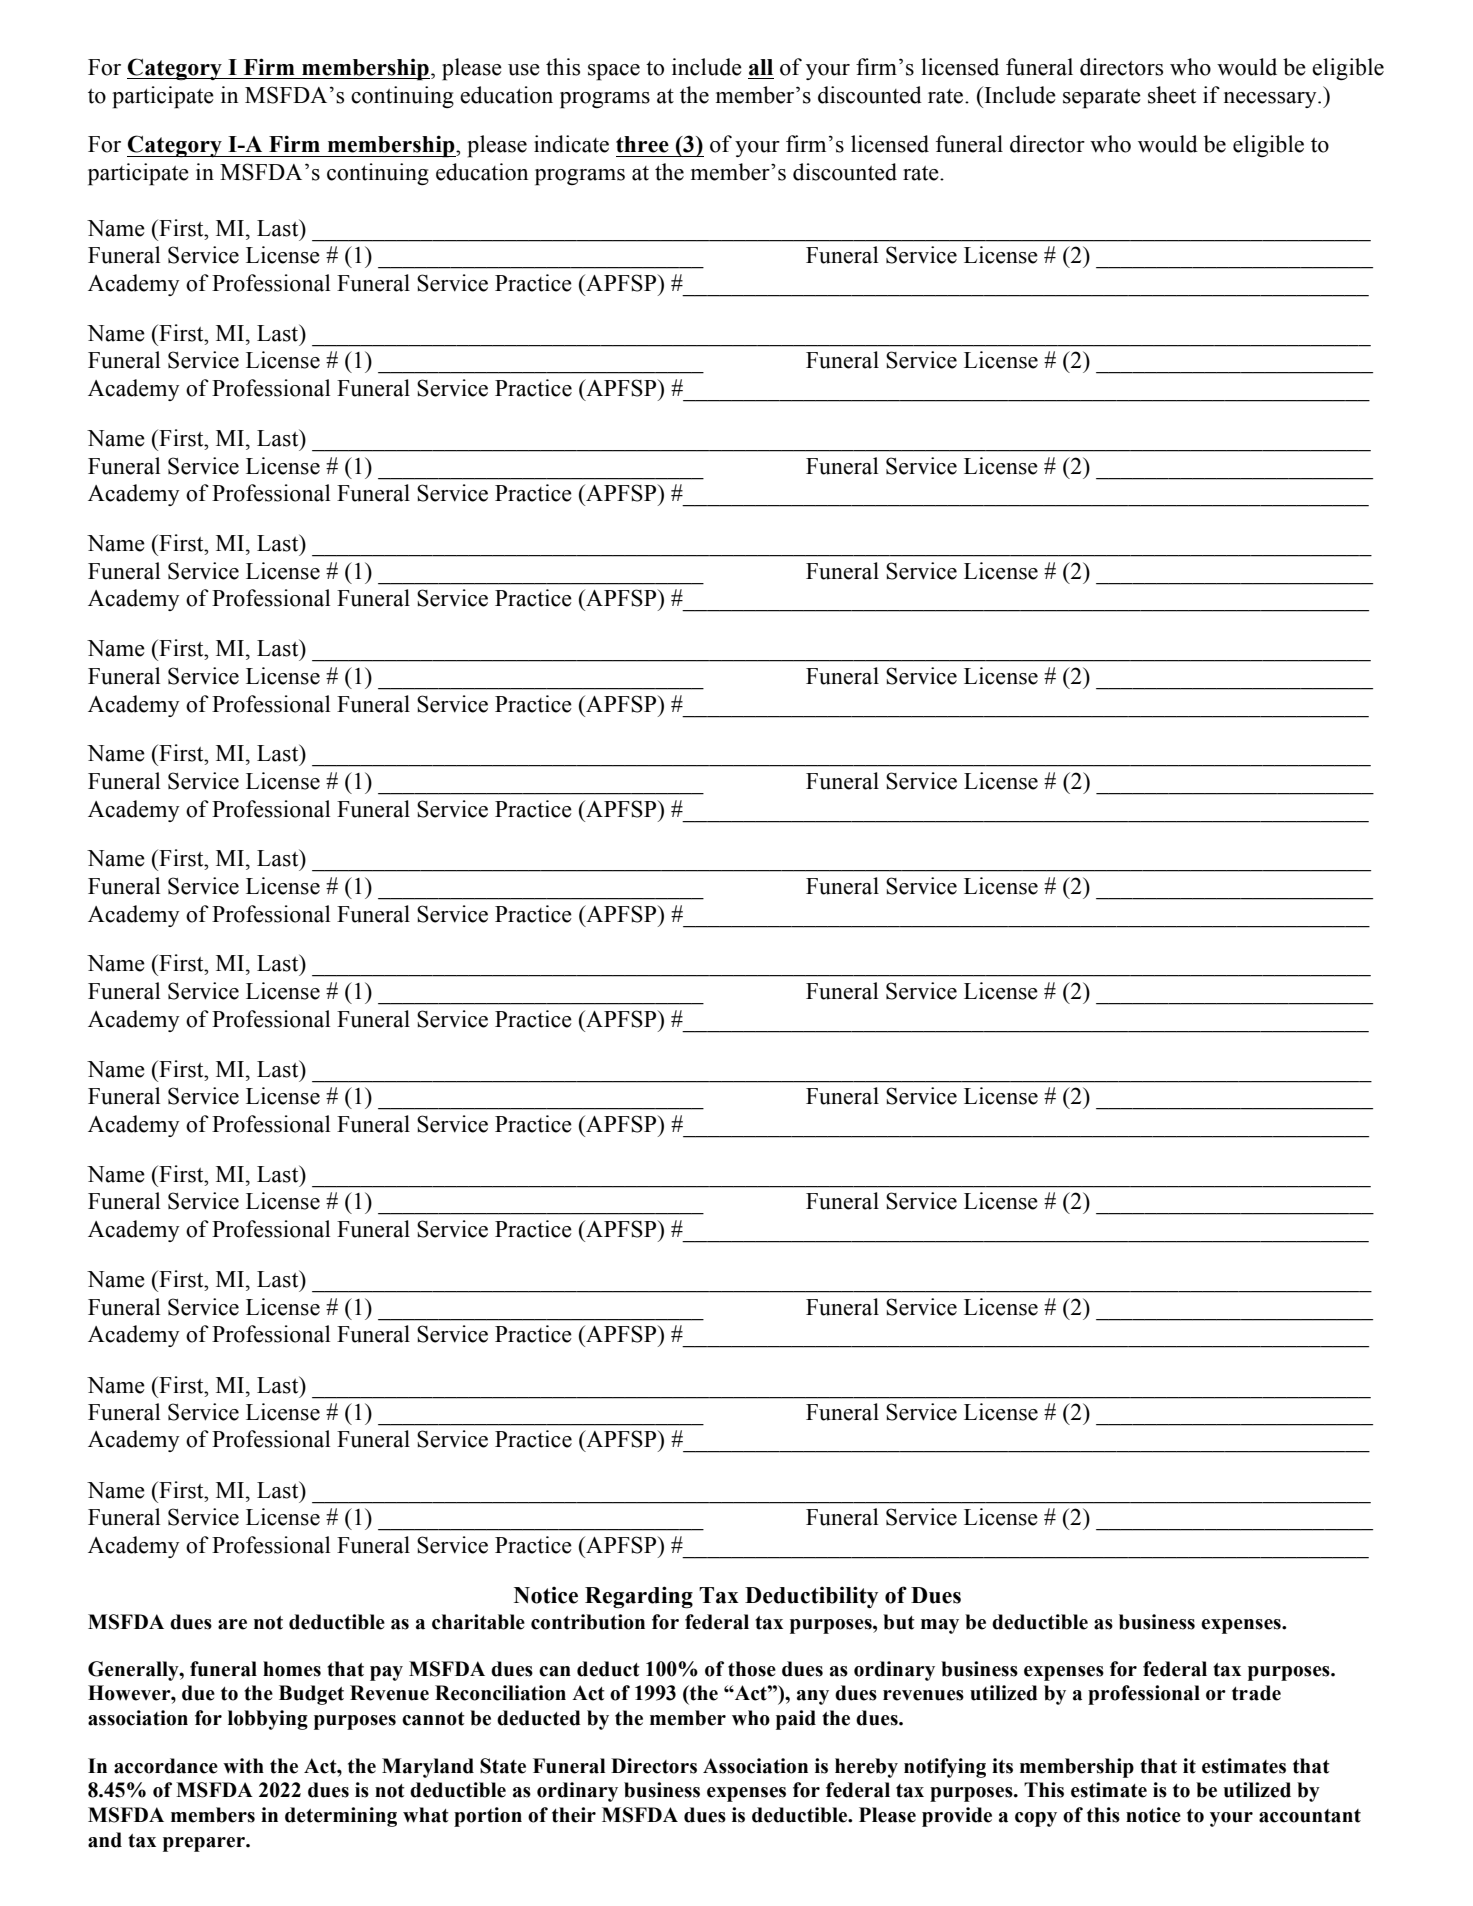 This page has width=1473, height=1906. I want to click on charitable, so click(478, 1622).
